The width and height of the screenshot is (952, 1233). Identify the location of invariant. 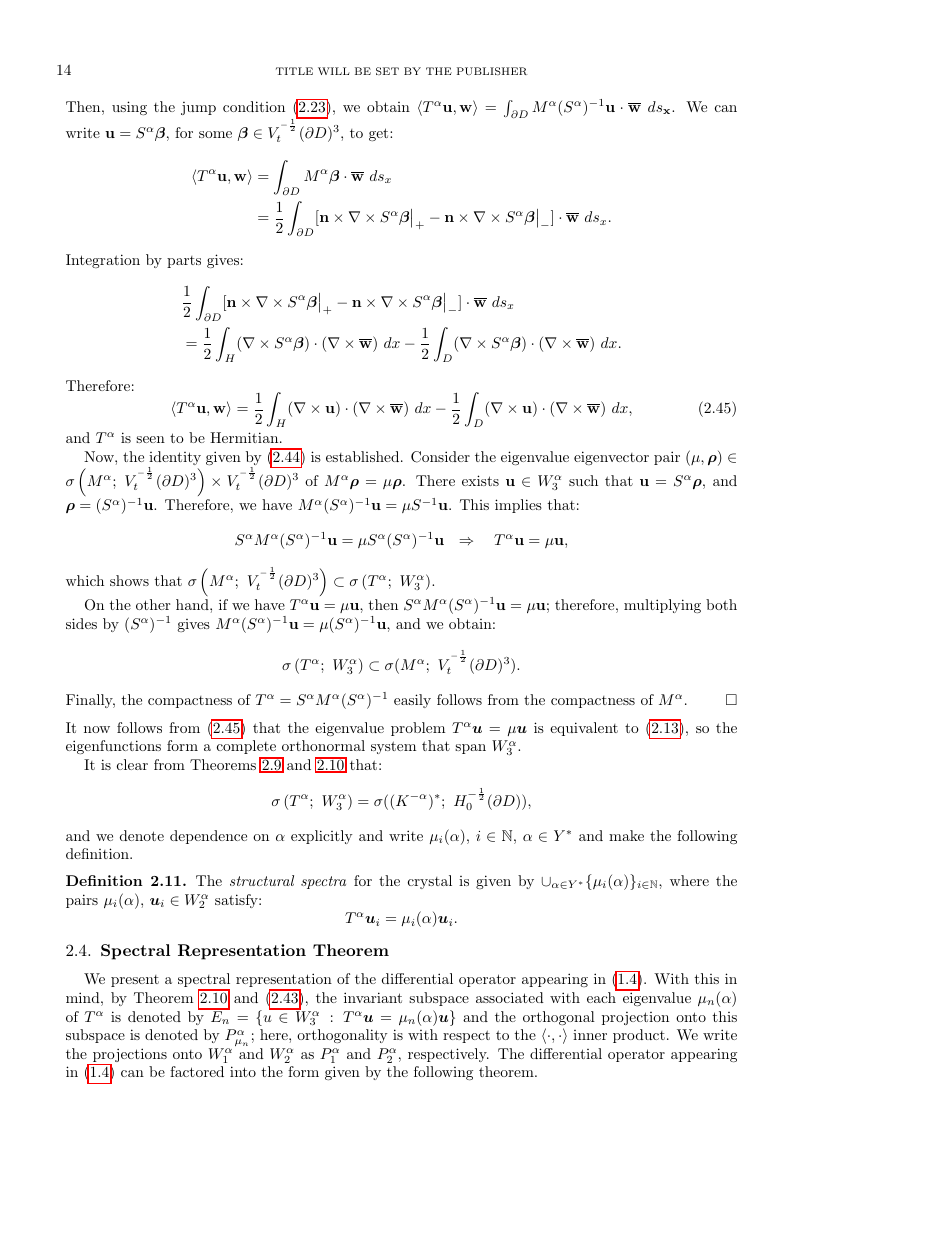
(373, 997).
